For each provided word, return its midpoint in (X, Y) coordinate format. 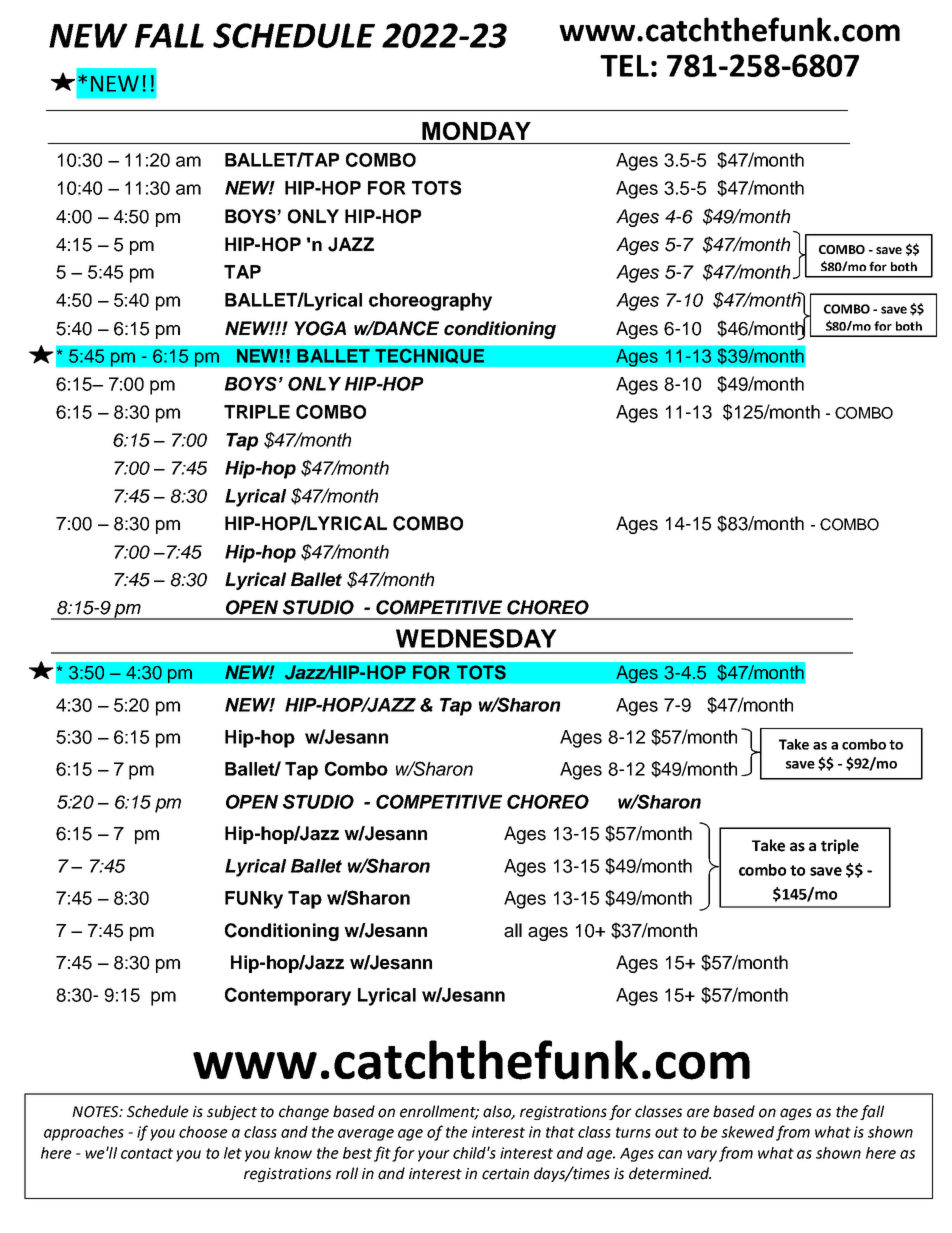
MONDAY (476, 131)
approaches (84, 1133)
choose (203, 1132)
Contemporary (288, 996)
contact (147, 1153)
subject (232, 1112)
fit (382, 1154)
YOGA (320, 328)
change (304, 1112)
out (667, 1132)
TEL (624, 66)
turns (633, 1132)
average (366, 1135)
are (698, 1113)
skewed (747, 1132)
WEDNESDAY (476, 638)
